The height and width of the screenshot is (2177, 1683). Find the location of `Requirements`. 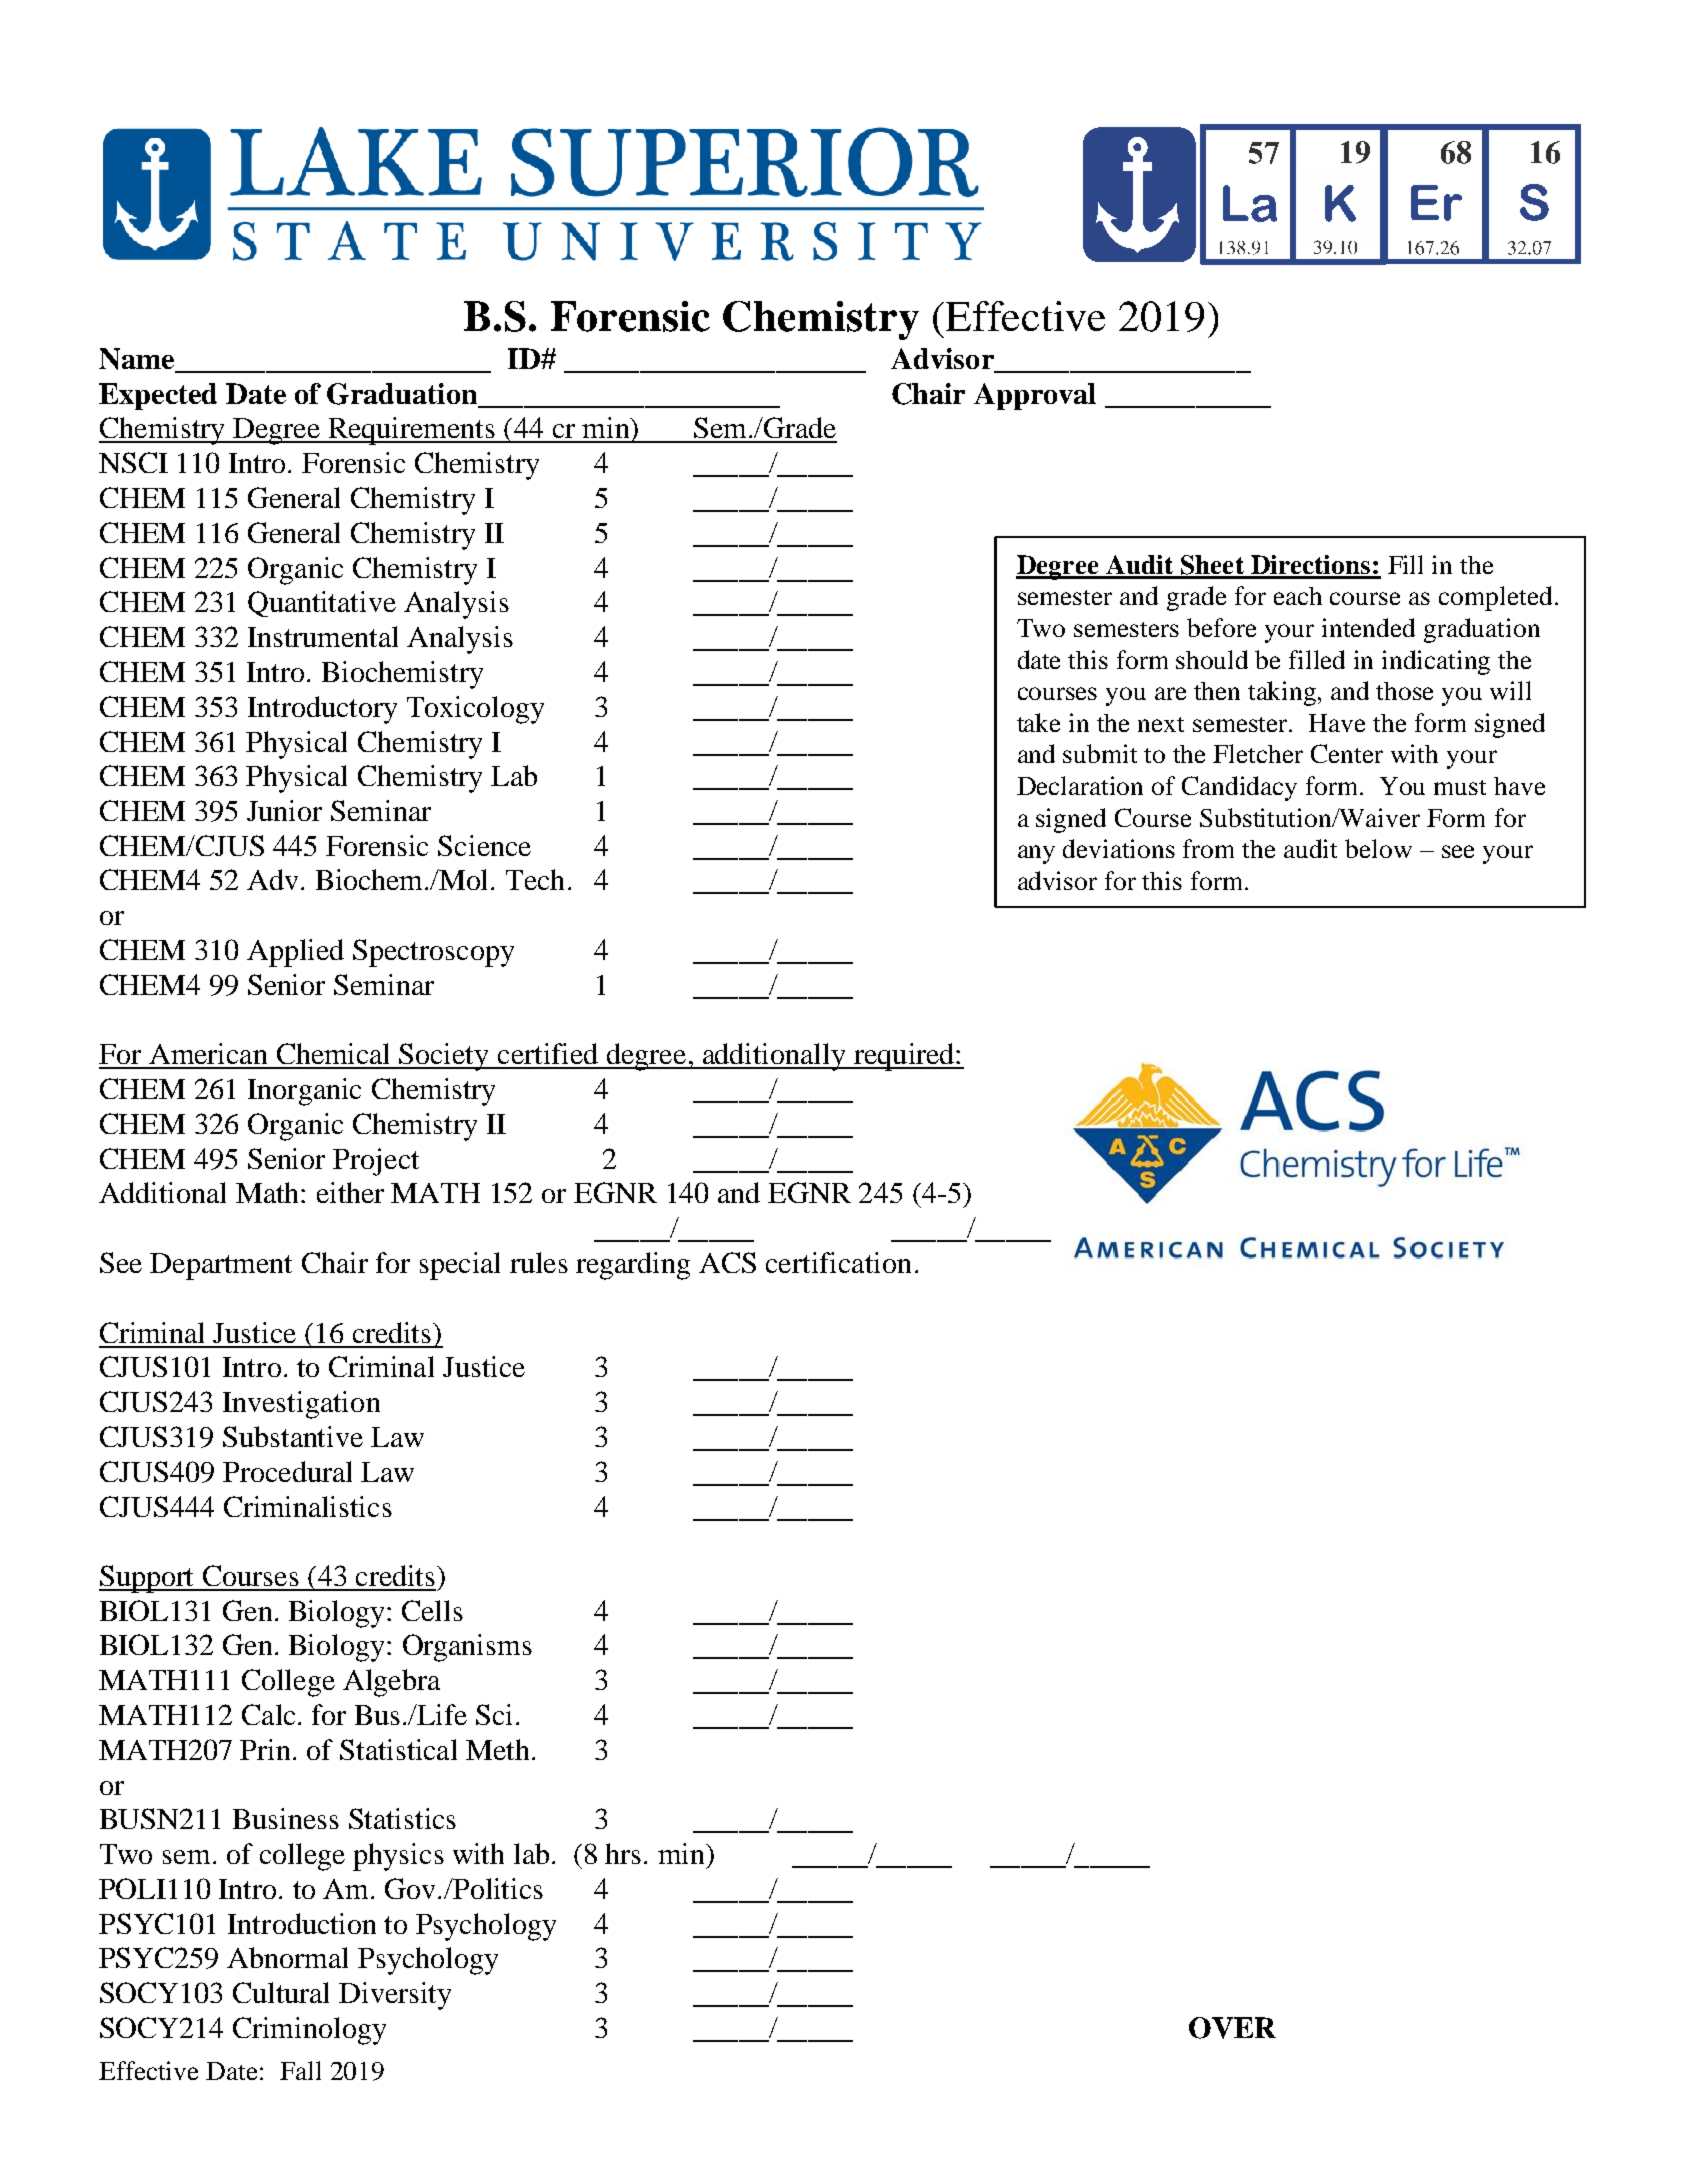

Requirements is located at coordinates (411, 431).
